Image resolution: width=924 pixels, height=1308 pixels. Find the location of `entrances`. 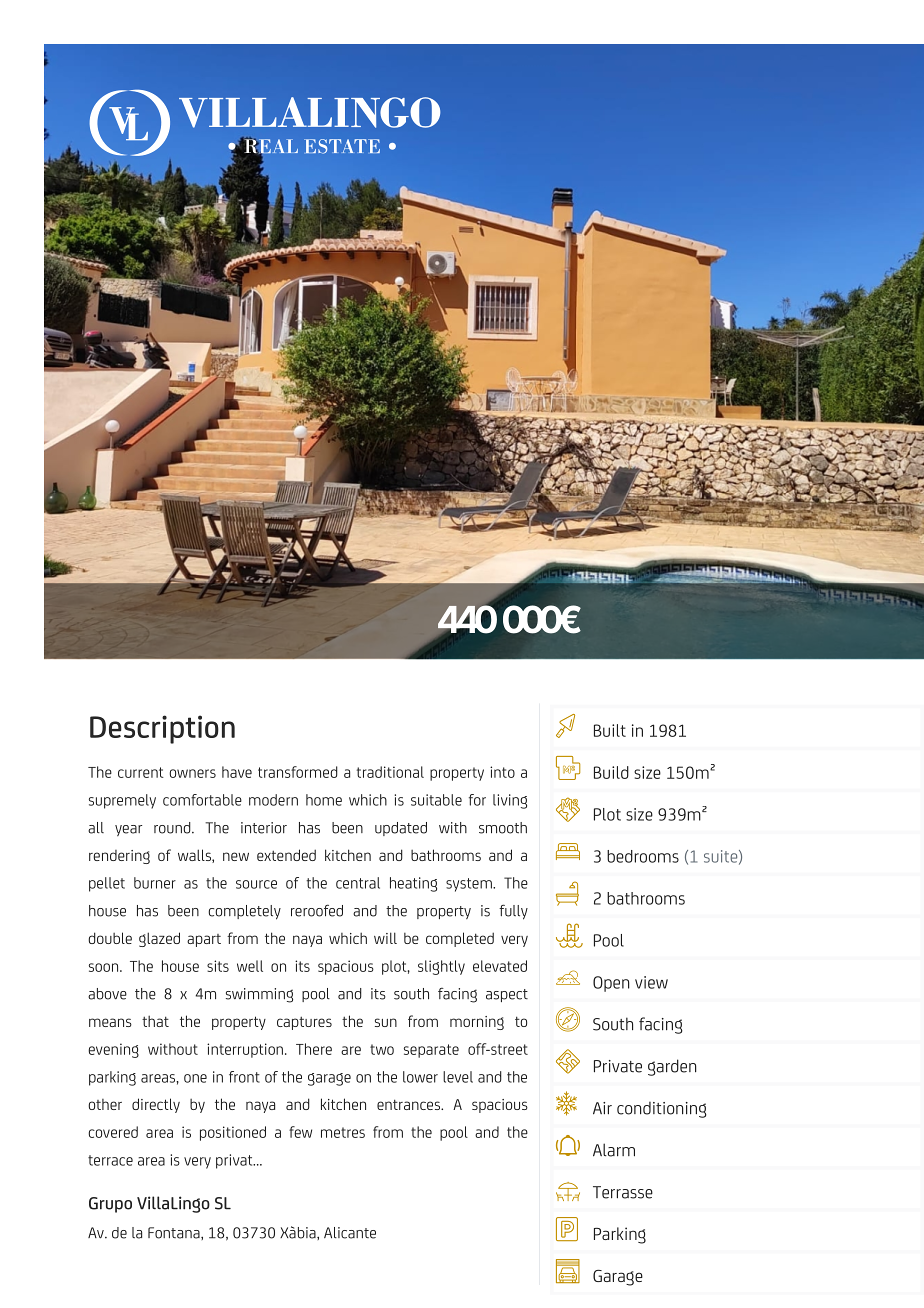

entrances is located at coordinates (409, 1104).
